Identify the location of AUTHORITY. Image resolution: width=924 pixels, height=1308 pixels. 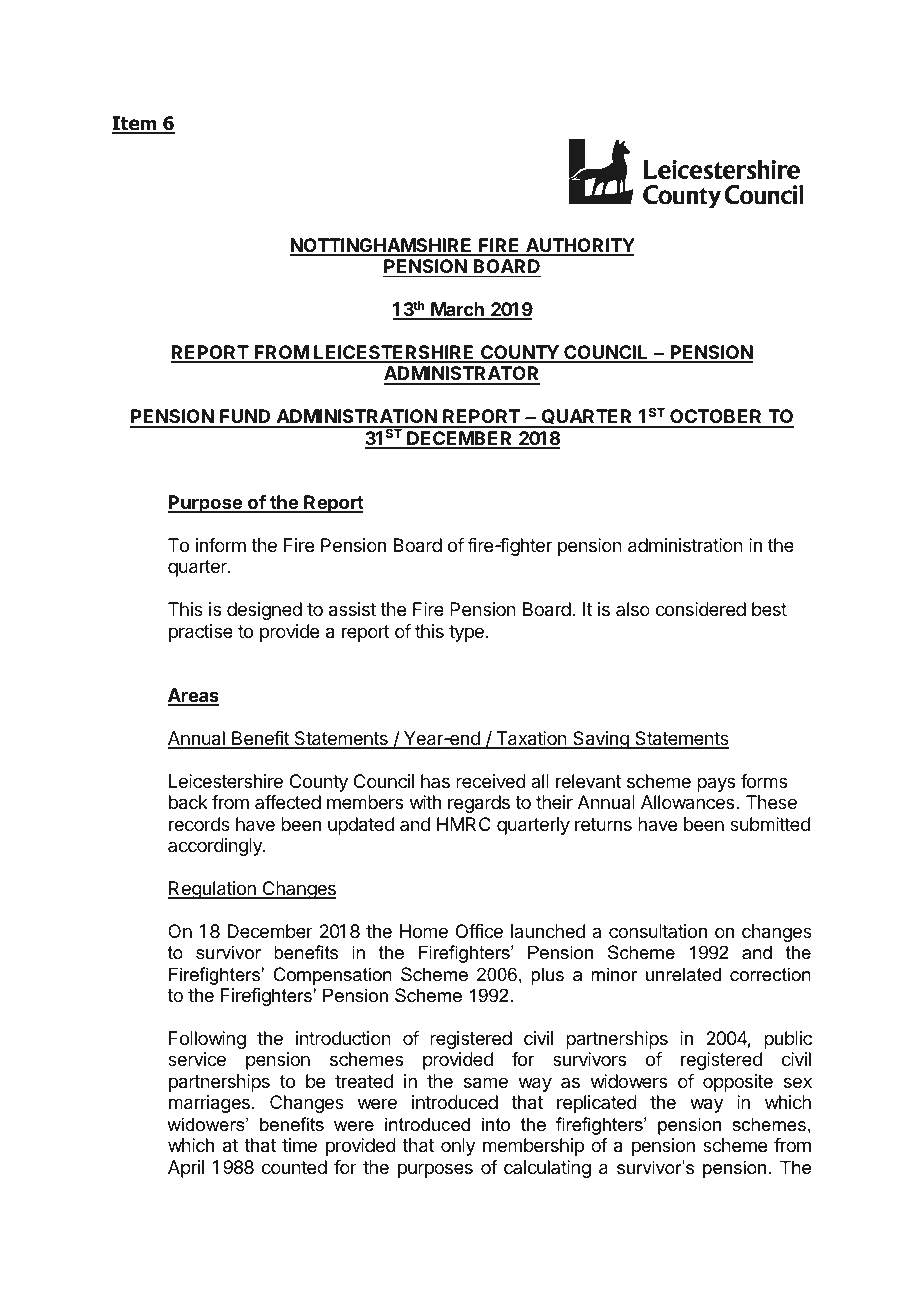
(579, 246).
